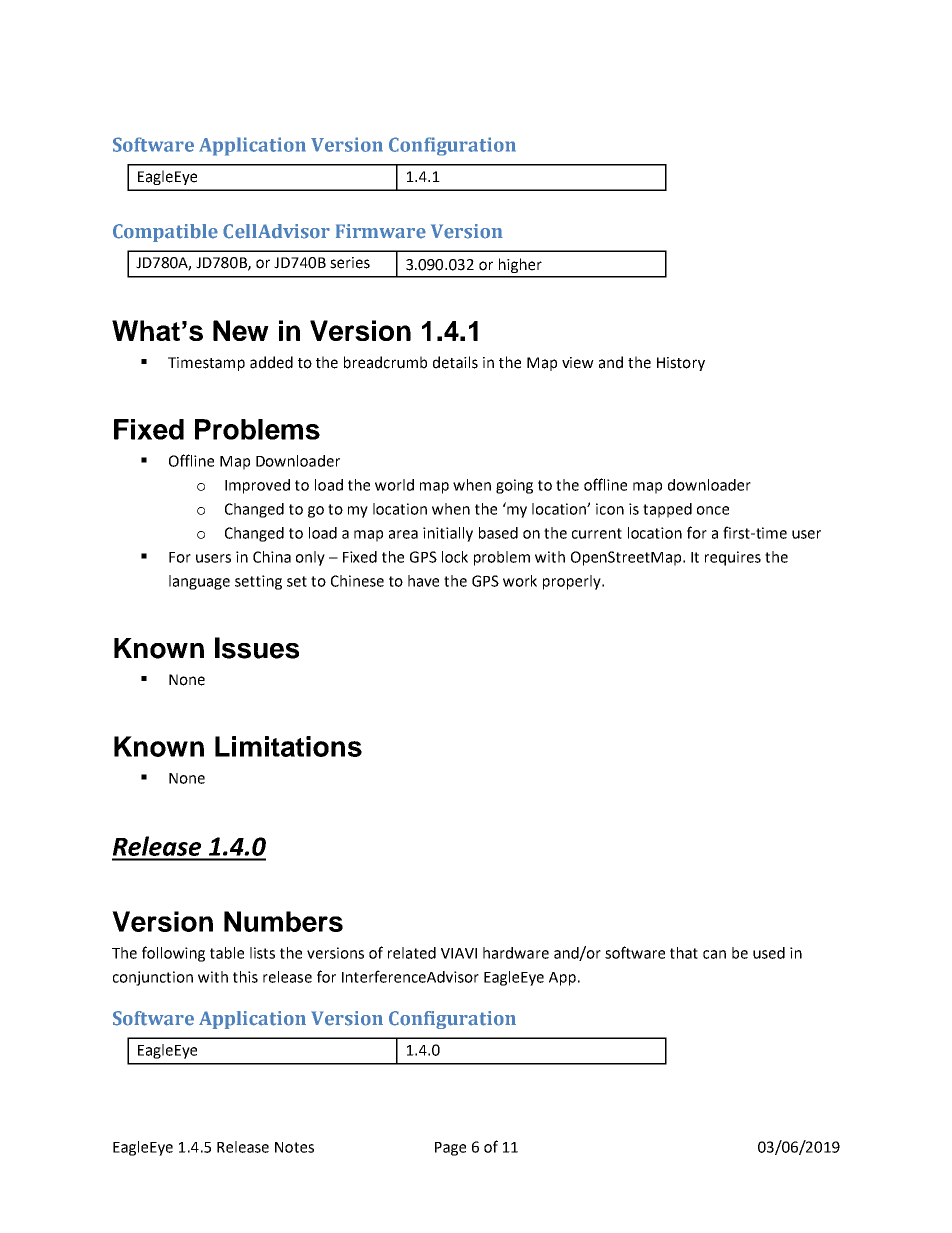  I want to click on Compatible, so click(165, 233).
